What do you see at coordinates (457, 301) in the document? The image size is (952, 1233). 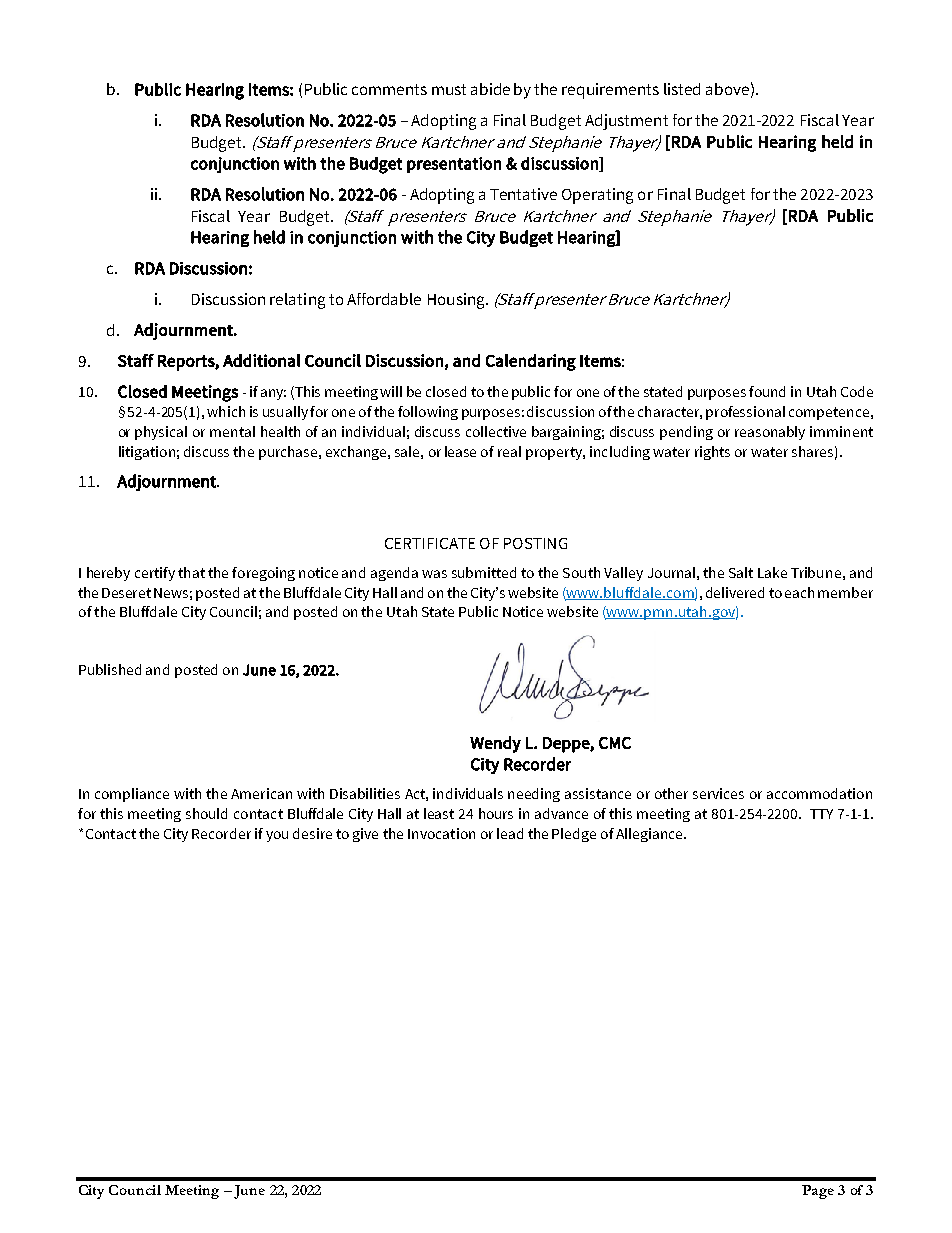 I see `Housing` at bounding box center [457, 301].
